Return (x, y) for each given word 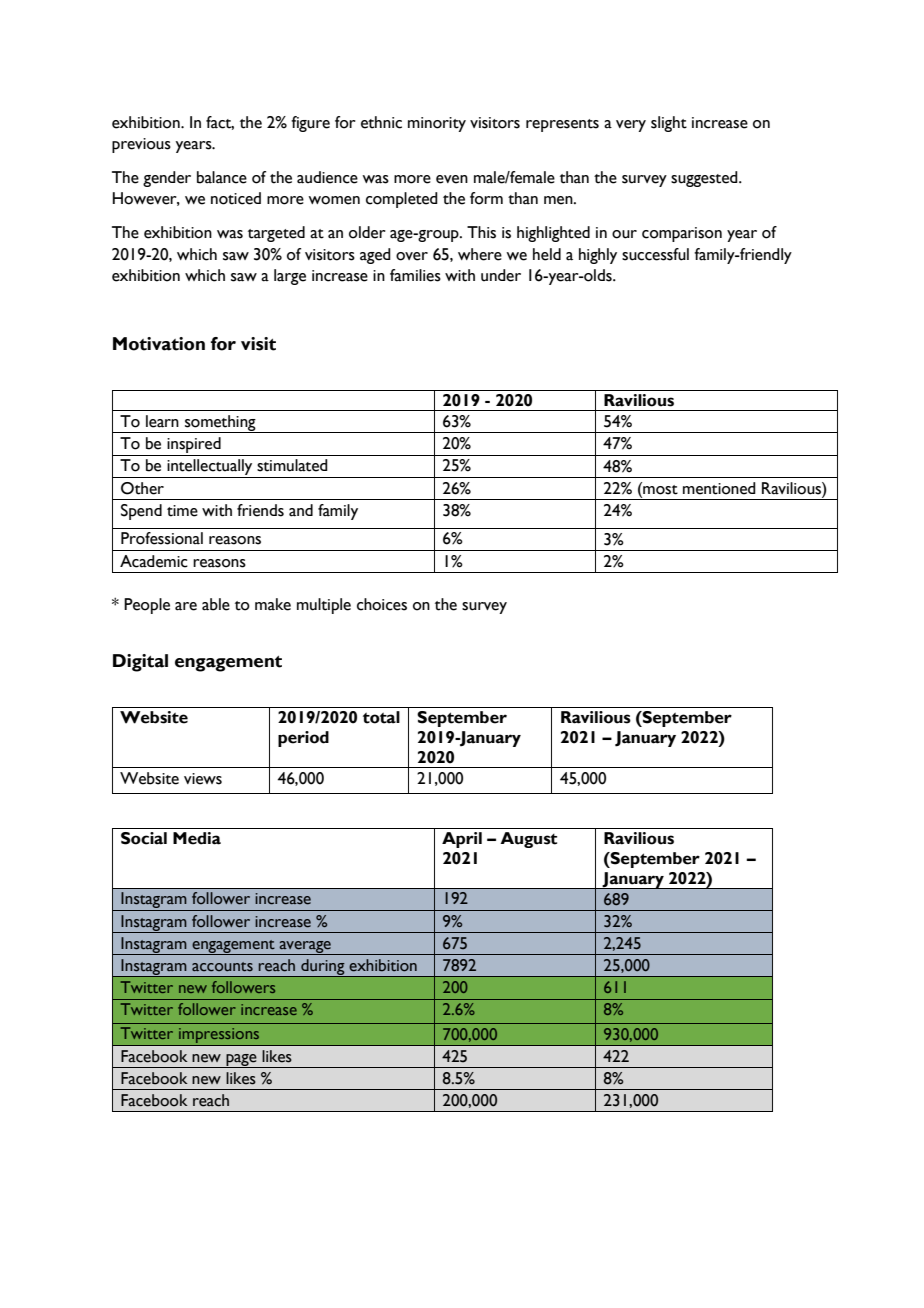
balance (222, 177)
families (415, 275)
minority (437, 124)
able (216, 604)
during (323, 968)
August (528, 840)
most (659, 488)
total (381, 717)
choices (382, 604)
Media (197, 838)
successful (655, 254)
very (631, 126)
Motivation (159, 344)
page (241, 1061)
